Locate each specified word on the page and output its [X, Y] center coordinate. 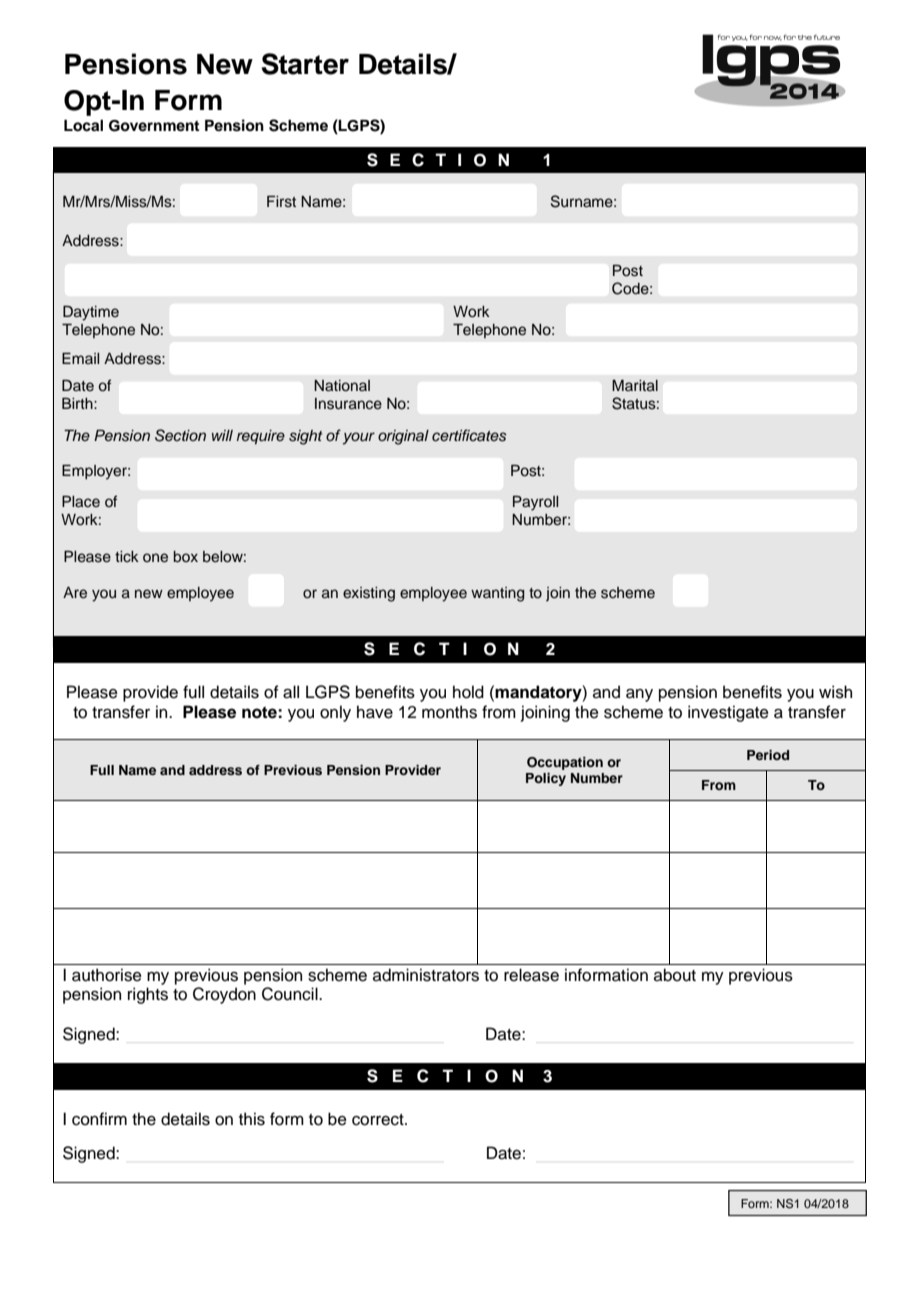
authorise [107, 975]
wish [835, 692]
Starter [305, 64]
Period [768, 755]
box [185, 557]
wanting [498, 594]
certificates [469, 435]
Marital [635, 385]
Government [154, 126]
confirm [99, 1119]
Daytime [91, 313]
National [342, 386]
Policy [546, 779]
